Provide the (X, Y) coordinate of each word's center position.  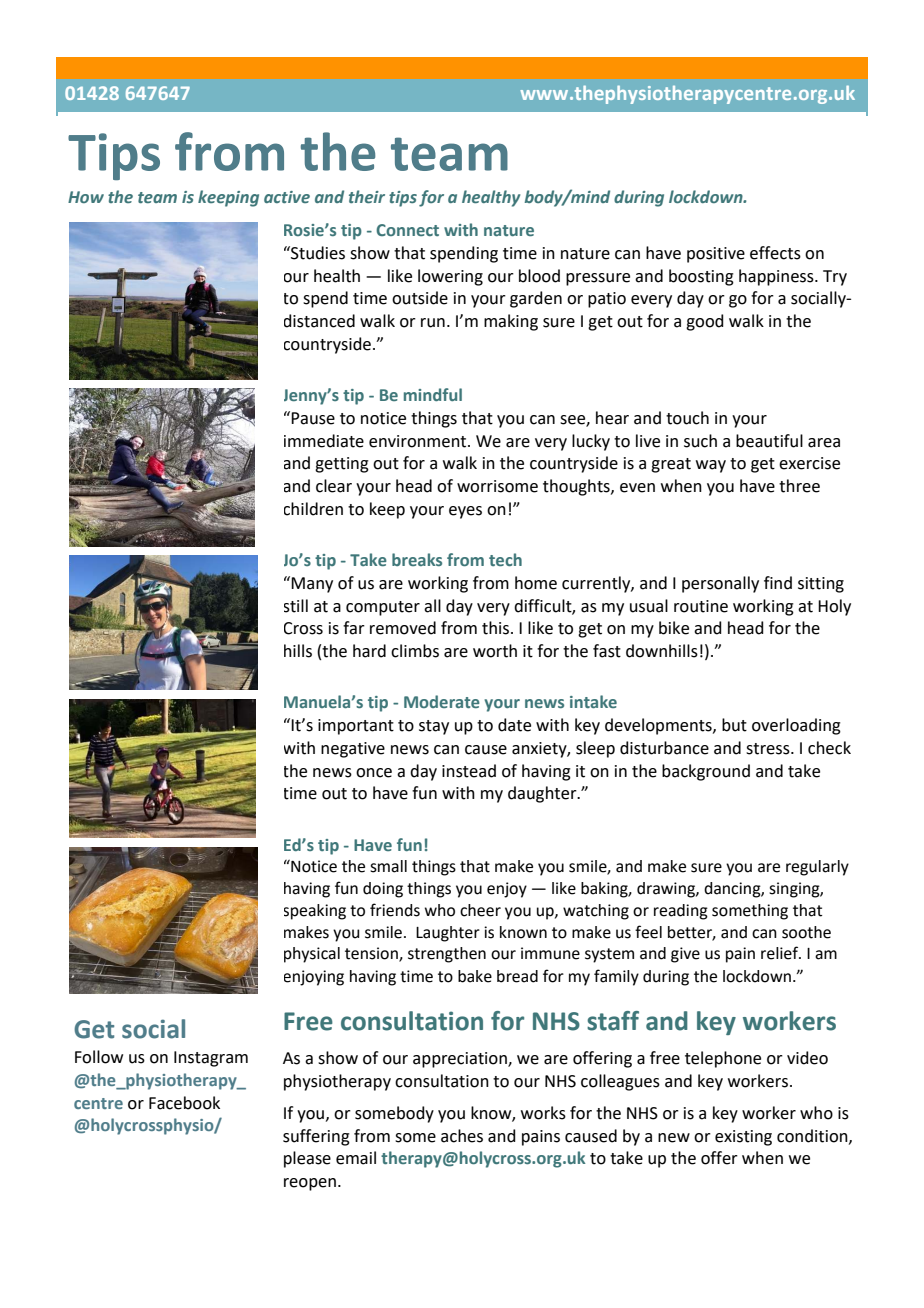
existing (743, 1138)
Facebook (184, 1103)
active (287, 197)
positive (716, 255)
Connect (407, 230)
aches (462, 1136)
